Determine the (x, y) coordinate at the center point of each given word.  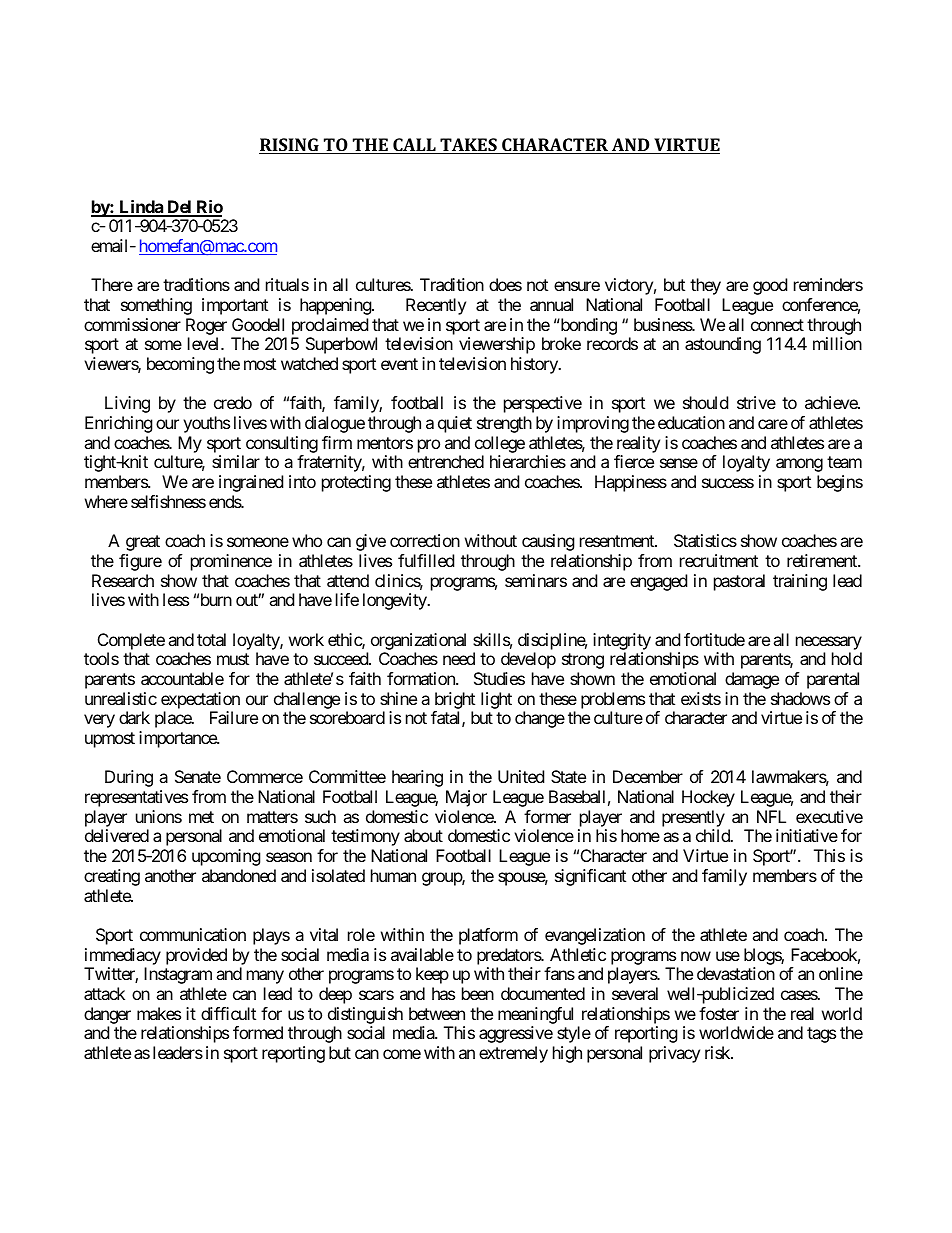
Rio (208, 208)
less (176, 599)
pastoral (739, 582)
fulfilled (426, 560)
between (437, 1013)
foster (719, 1013)
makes (159, 1013)
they (705, 286)
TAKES (468, 146)
